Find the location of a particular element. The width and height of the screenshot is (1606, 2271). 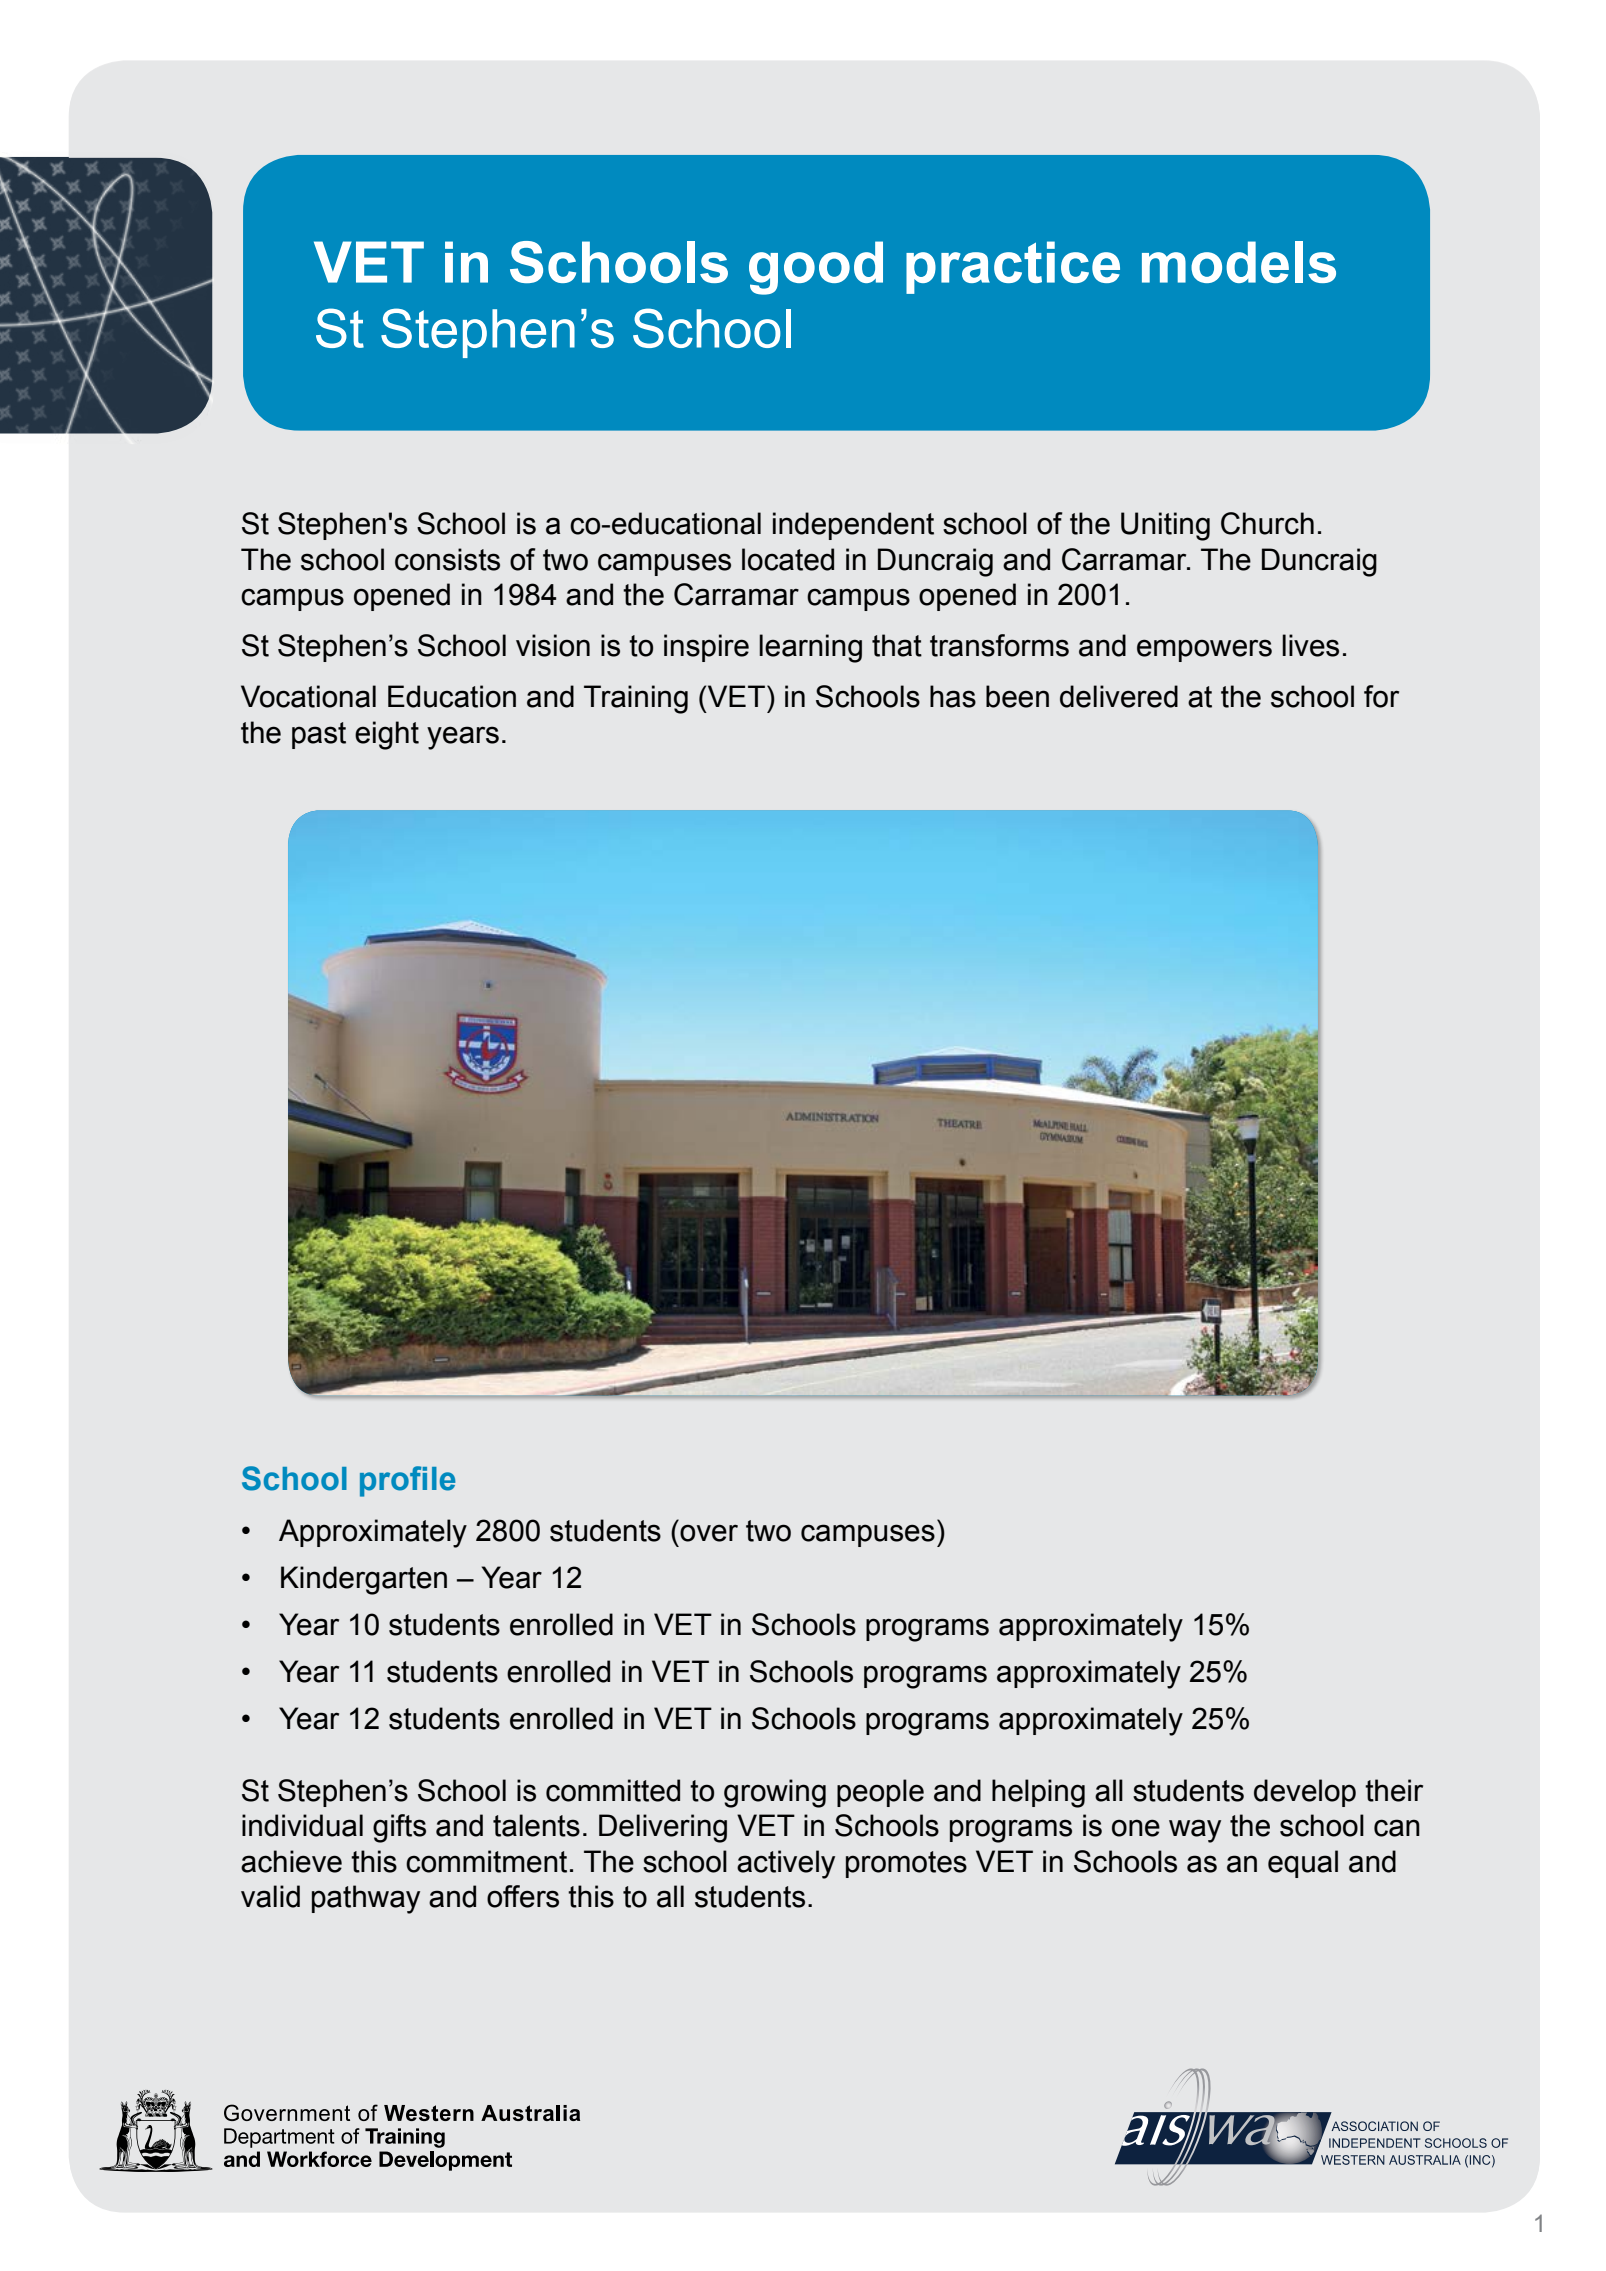

good is located at coordinates (816, 268).
